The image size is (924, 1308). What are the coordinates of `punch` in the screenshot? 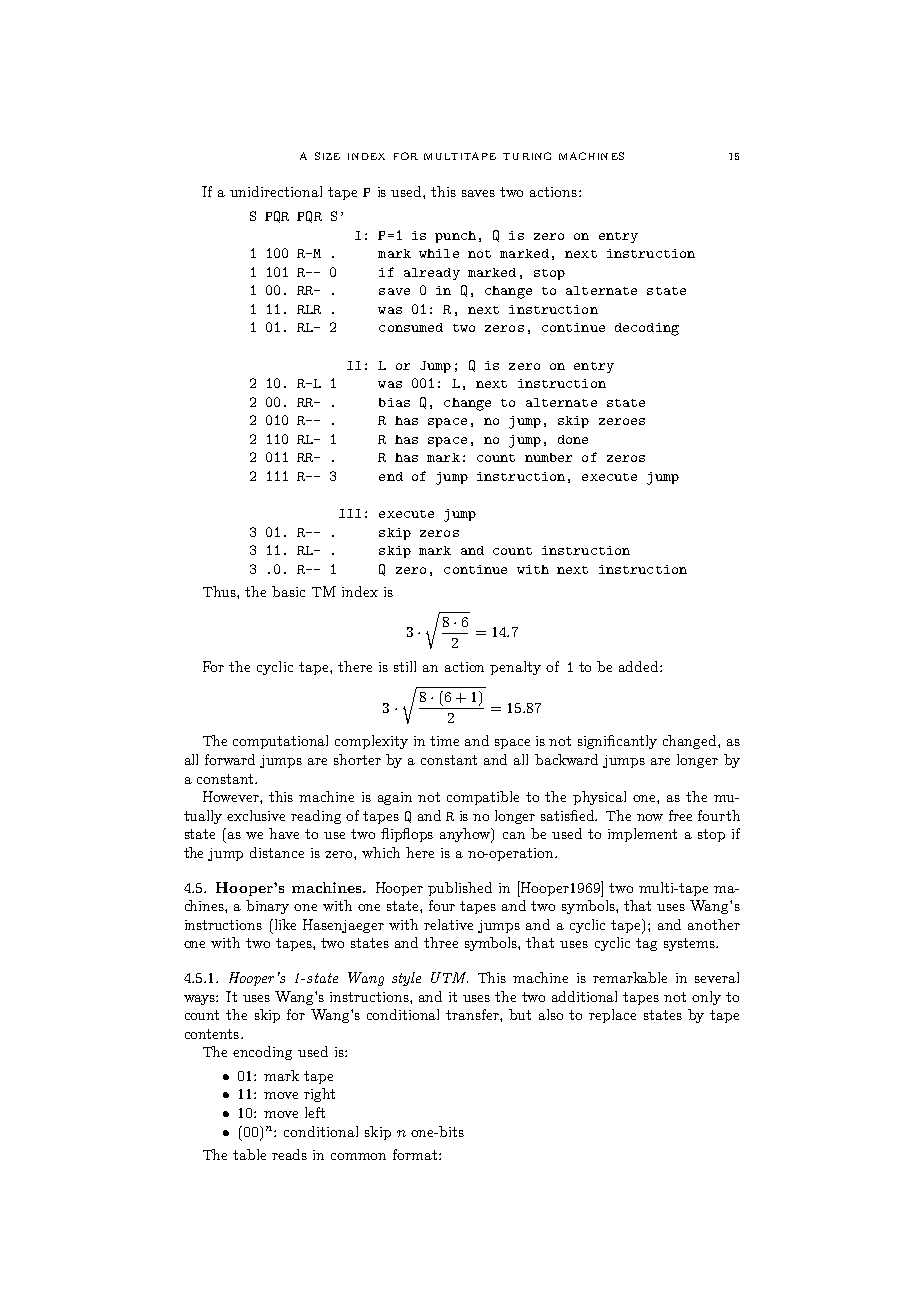 It's located at (455, 237).
